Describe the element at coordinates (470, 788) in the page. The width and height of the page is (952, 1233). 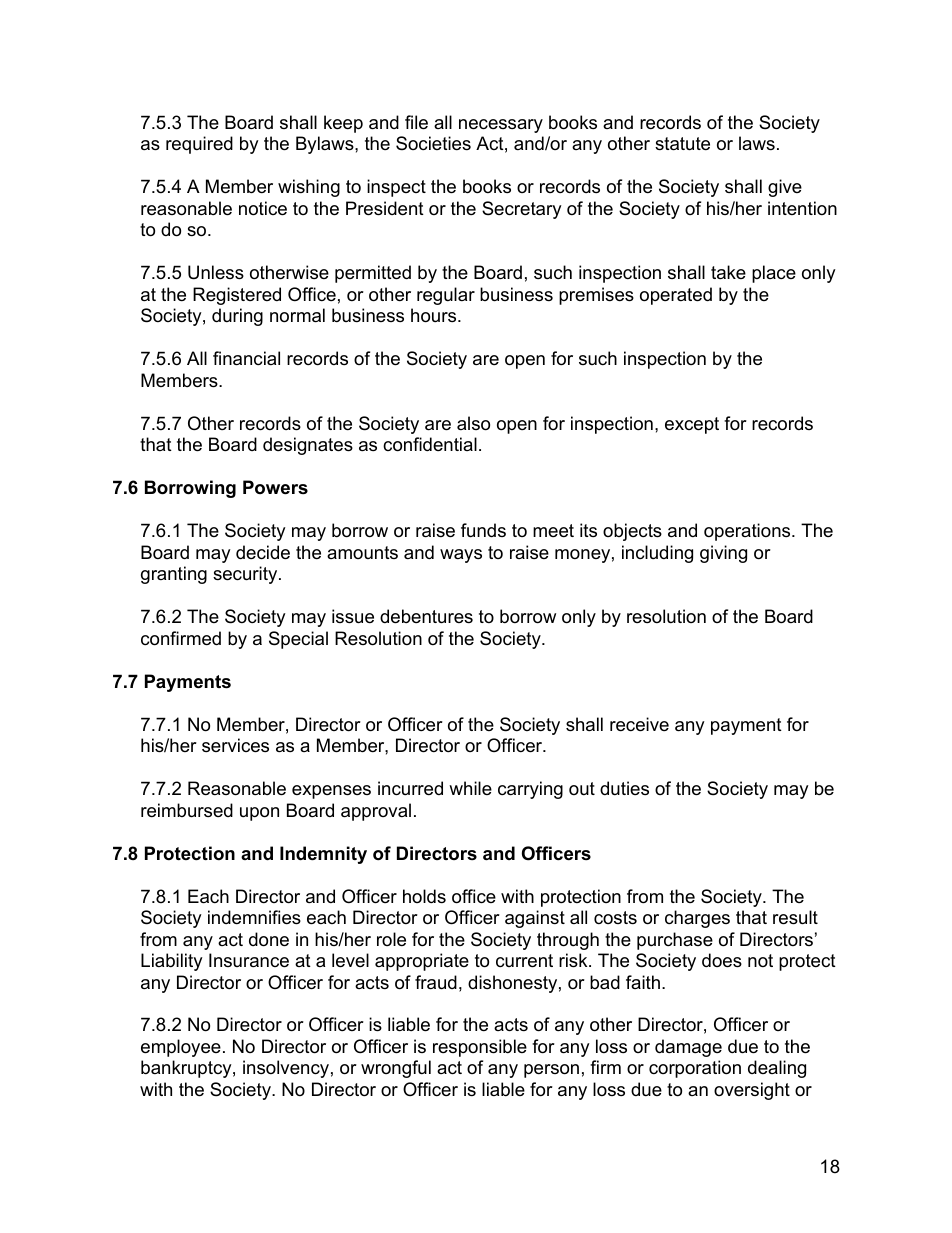
I see `while` at that location.
